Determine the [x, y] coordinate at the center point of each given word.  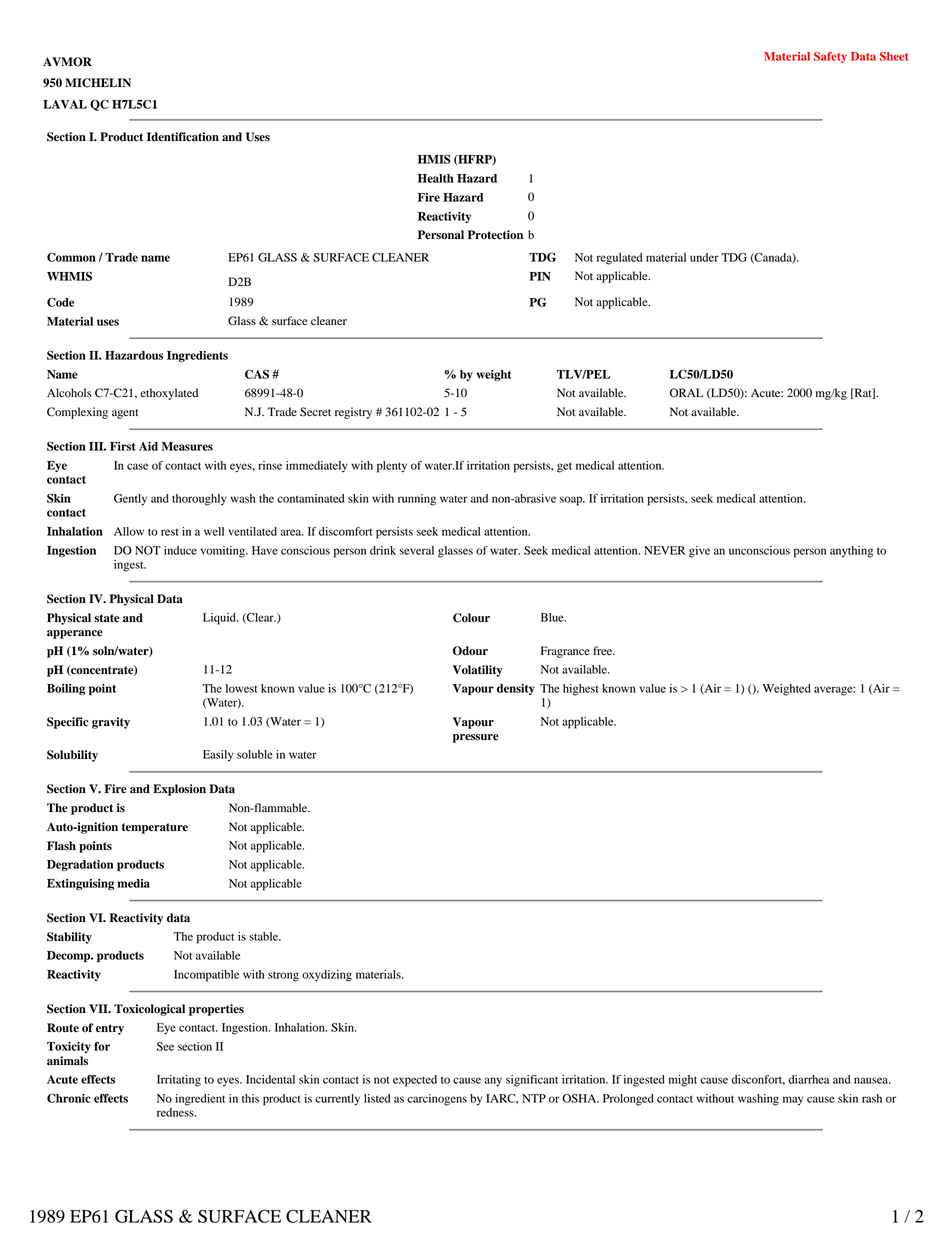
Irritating [179, 1081]
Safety [830, 57]
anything [851, 552]
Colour [471, 618]
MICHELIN [98, 83]
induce [180, 550]
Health [436, 178]
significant [532, 1081]
